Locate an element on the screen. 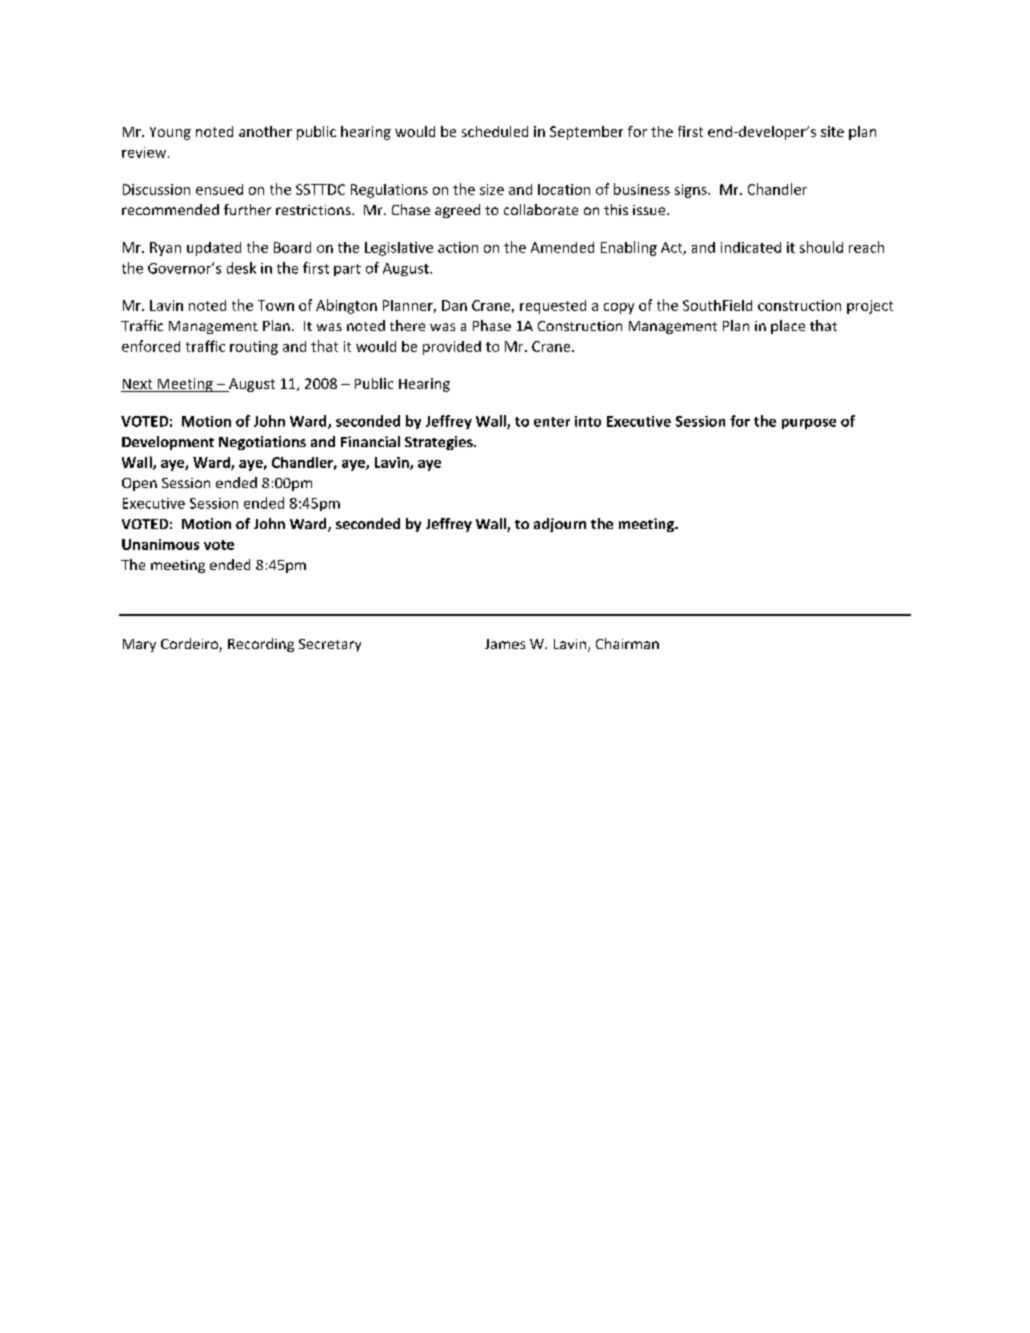  scheduled is located at coordinates (495, 131).
